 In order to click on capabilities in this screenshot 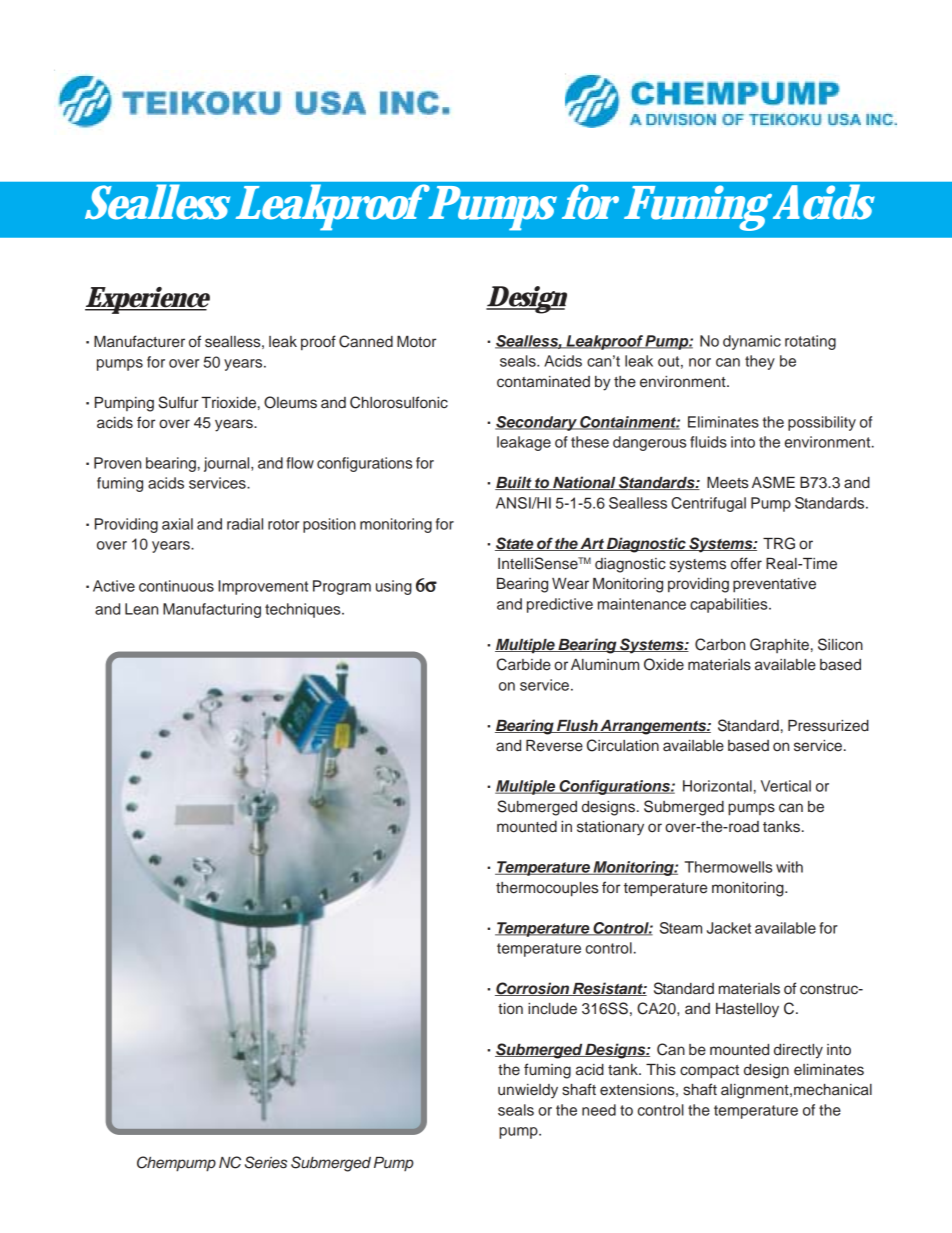, I will do `click(730, 605)`.
